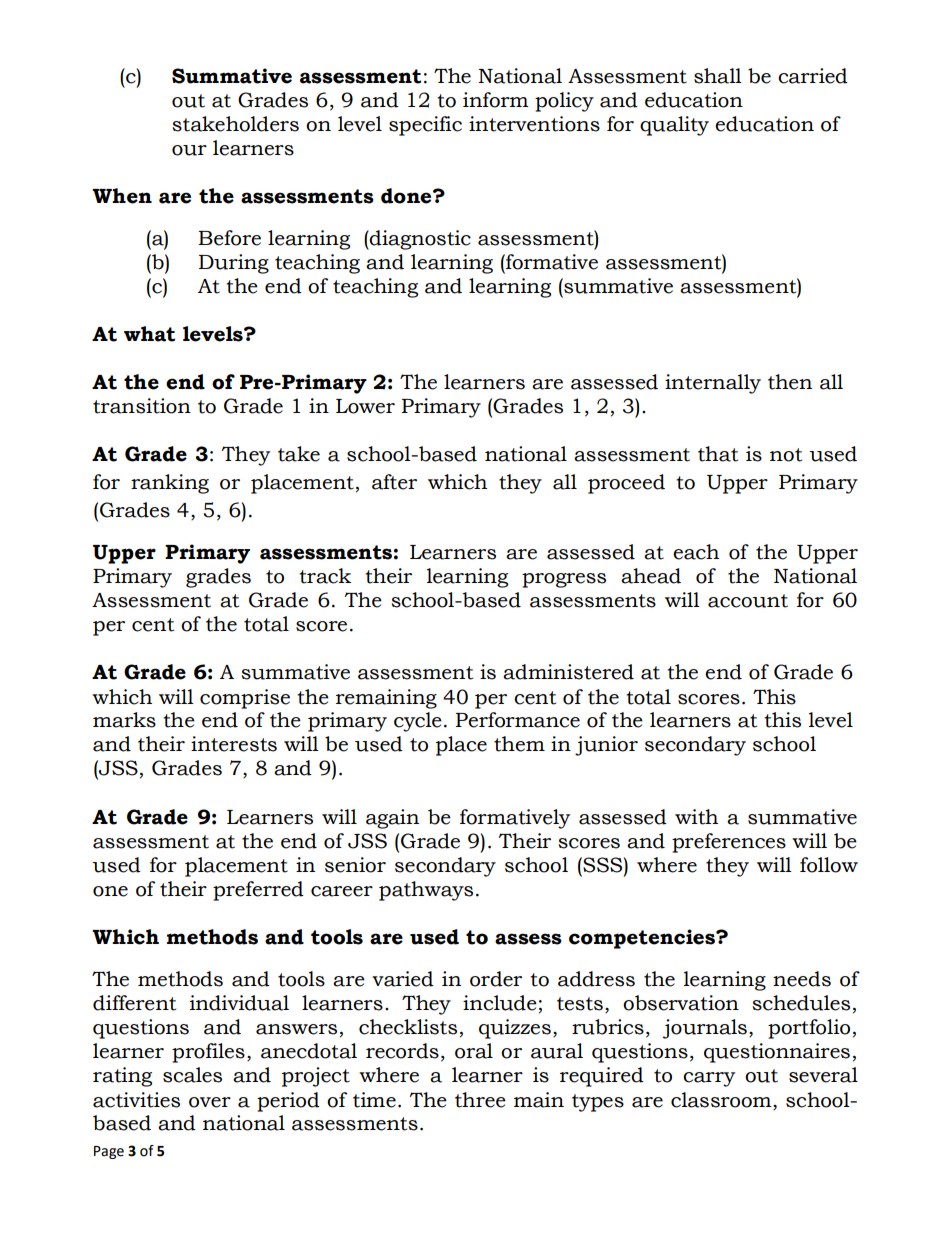 This screenshot has width=952, height=1233. Describe the element at coordinates (245, 699) in the screenshot. I see `comprise` at that location.
